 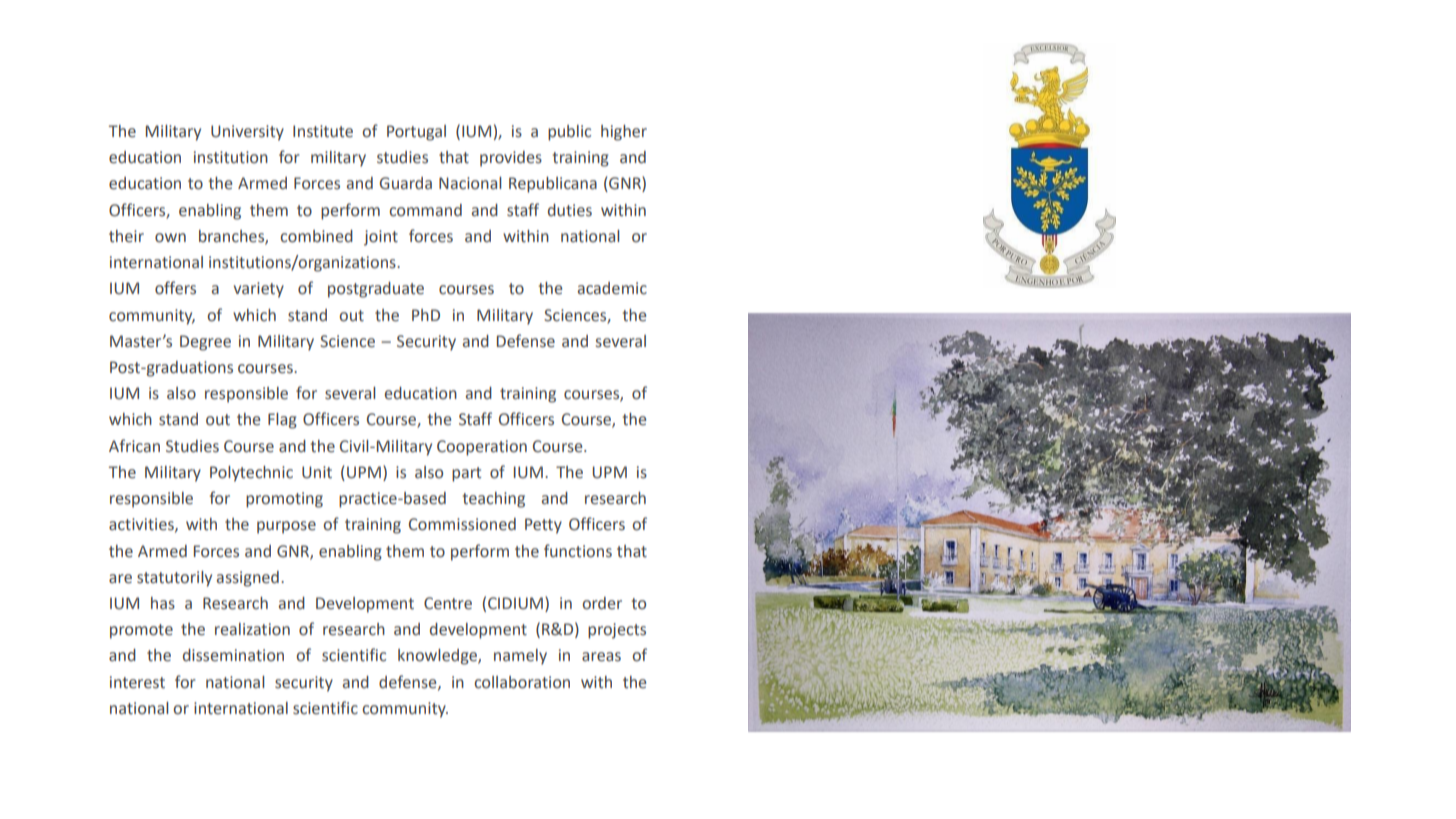 I want to click on Portugal, so click(x=416, y=133).
